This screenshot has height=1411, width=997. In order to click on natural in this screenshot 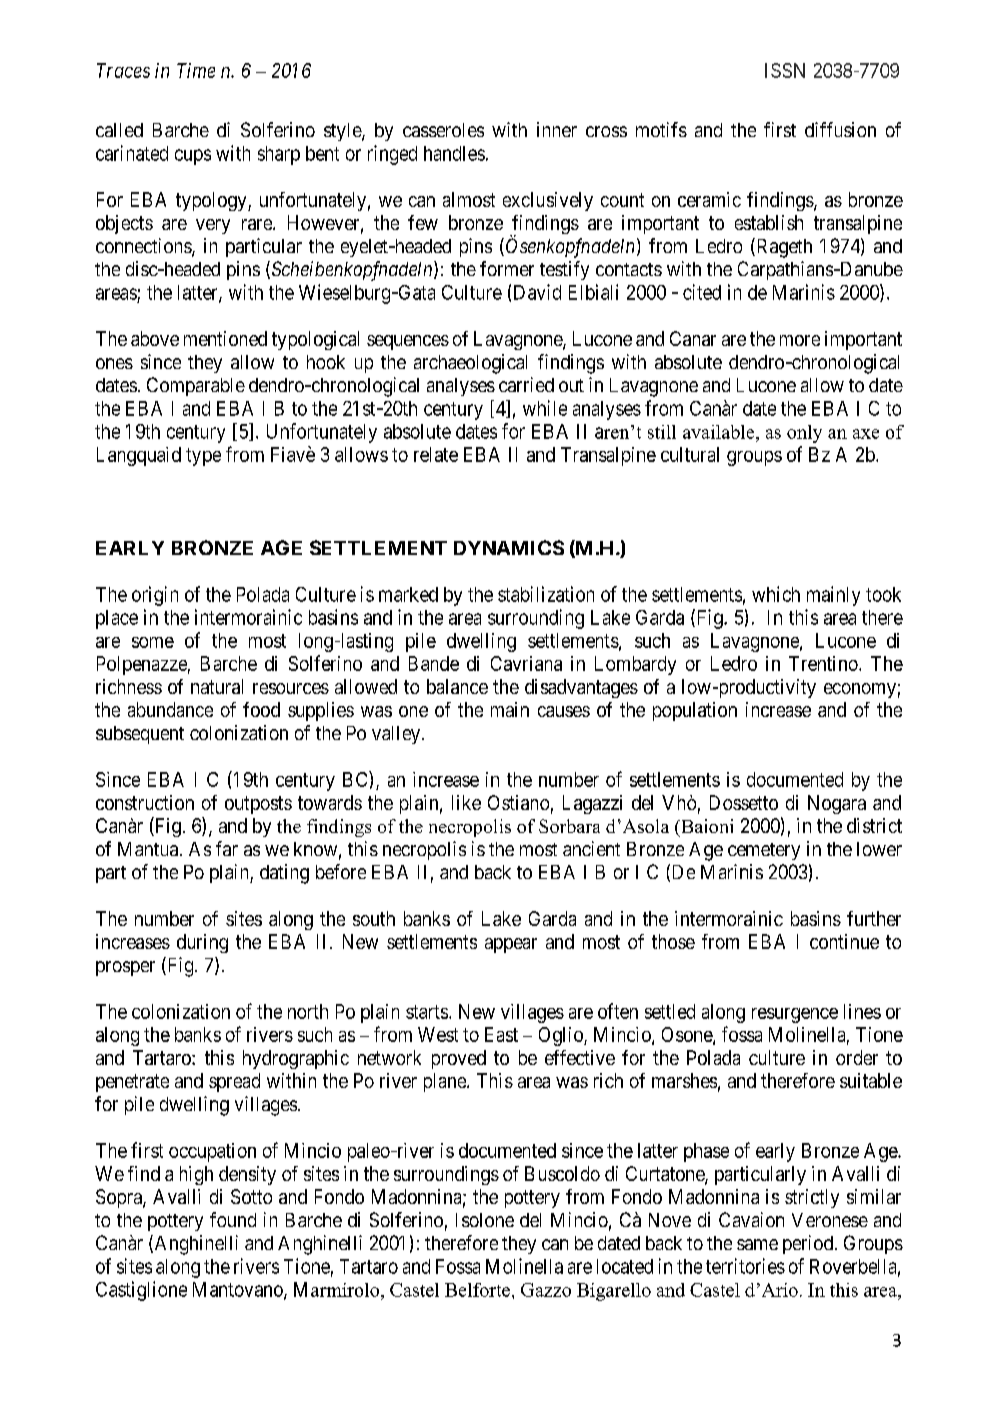, I will do `click(217, 686)`.
